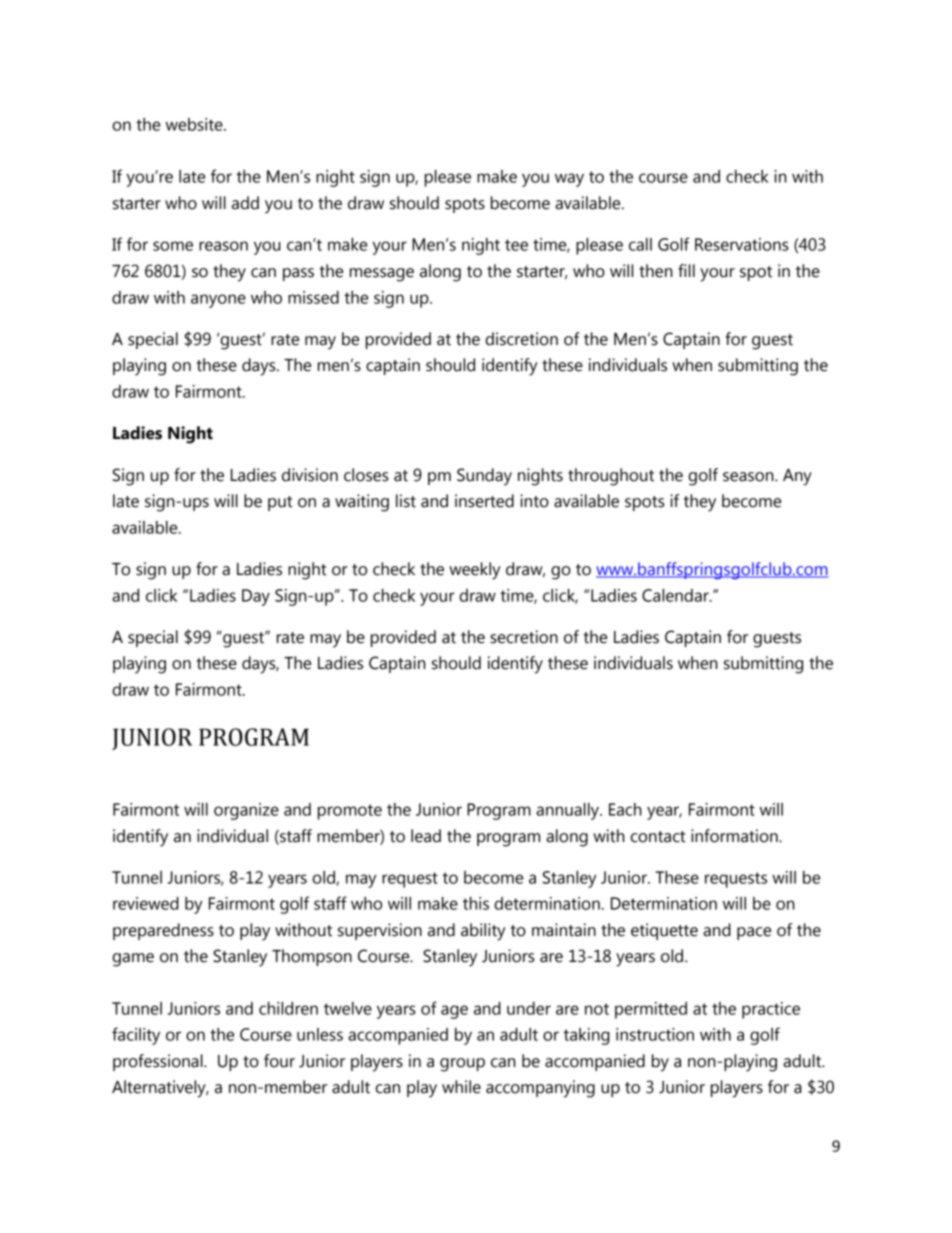 The width and height of the screenshot is (952, 1233). What do you see at coordinates (658, 837) in the screenshot?
I see `contact` at bounding box center [658, 837].
